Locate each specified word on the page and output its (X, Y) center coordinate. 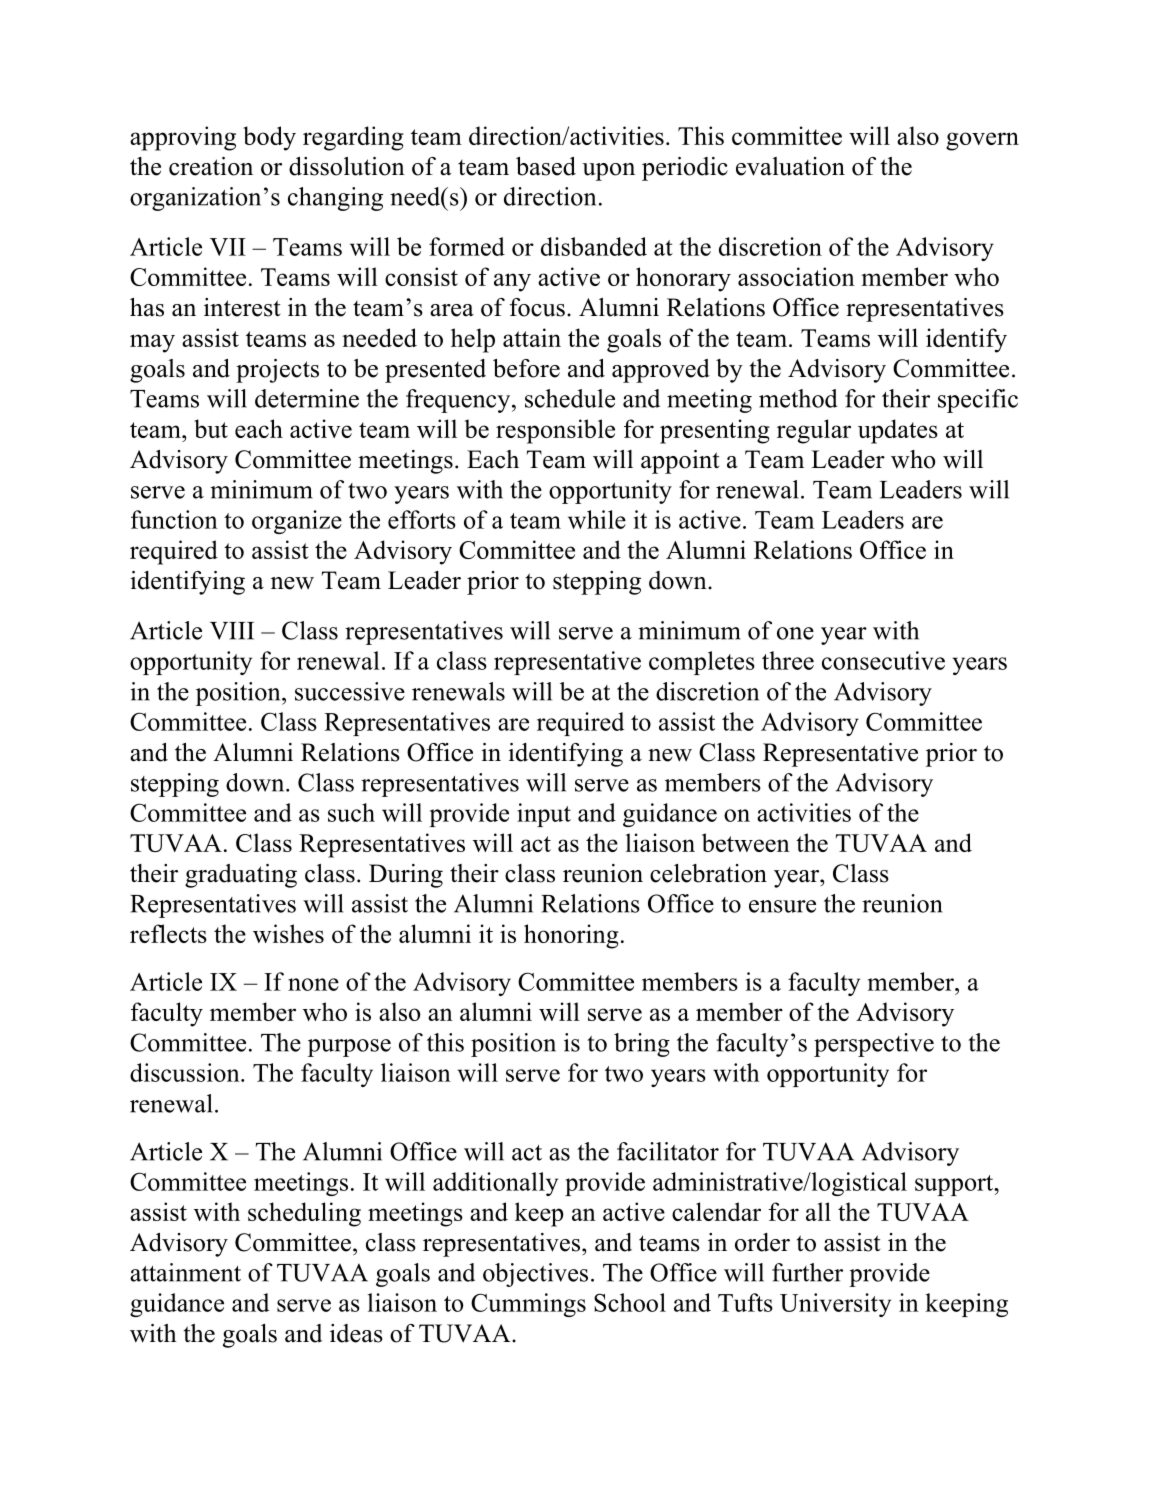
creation (211, 166)
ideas (356, 1333)
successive (350, 691)
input (544, 815)
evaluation (790, 166)
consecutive (883, 660)
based (546, 166)
